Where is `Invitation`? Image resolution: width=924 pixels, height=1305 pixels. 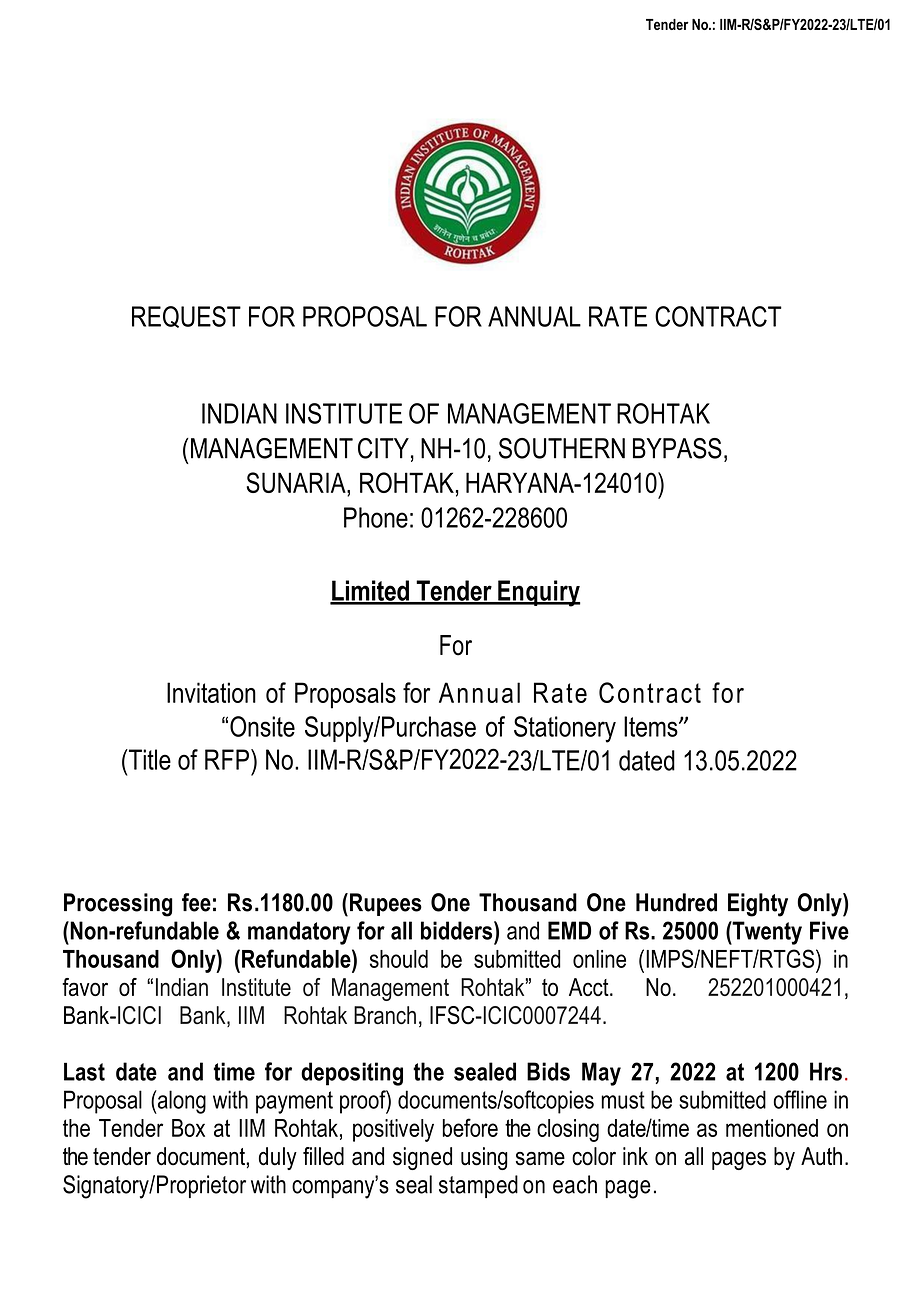
Invitation is located at coordinates (211, 692).
